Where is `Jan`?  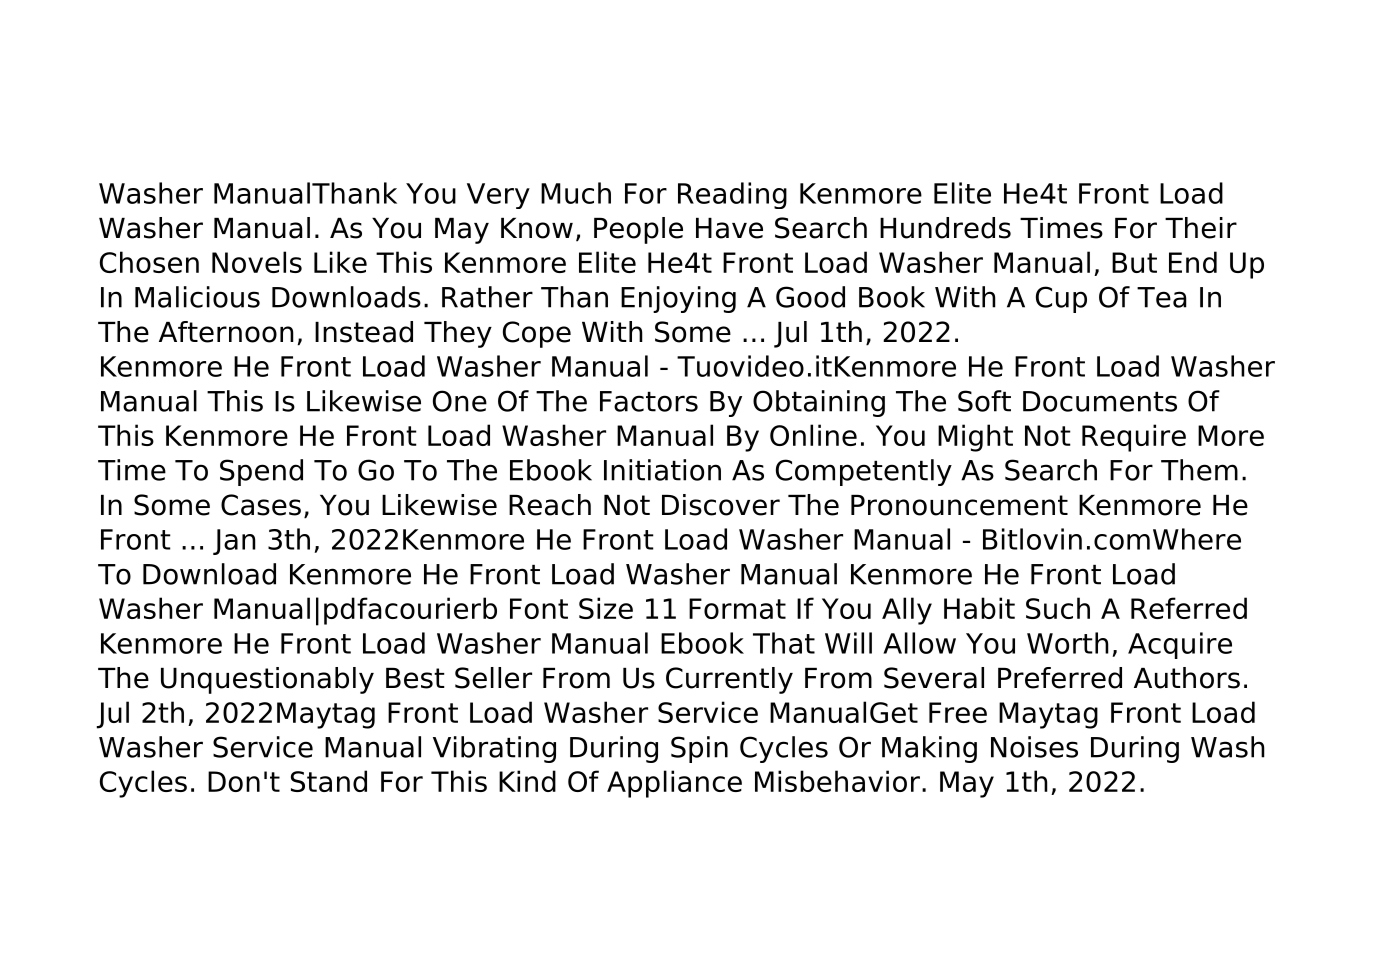
Jan is located at coordinates (234, 542).
